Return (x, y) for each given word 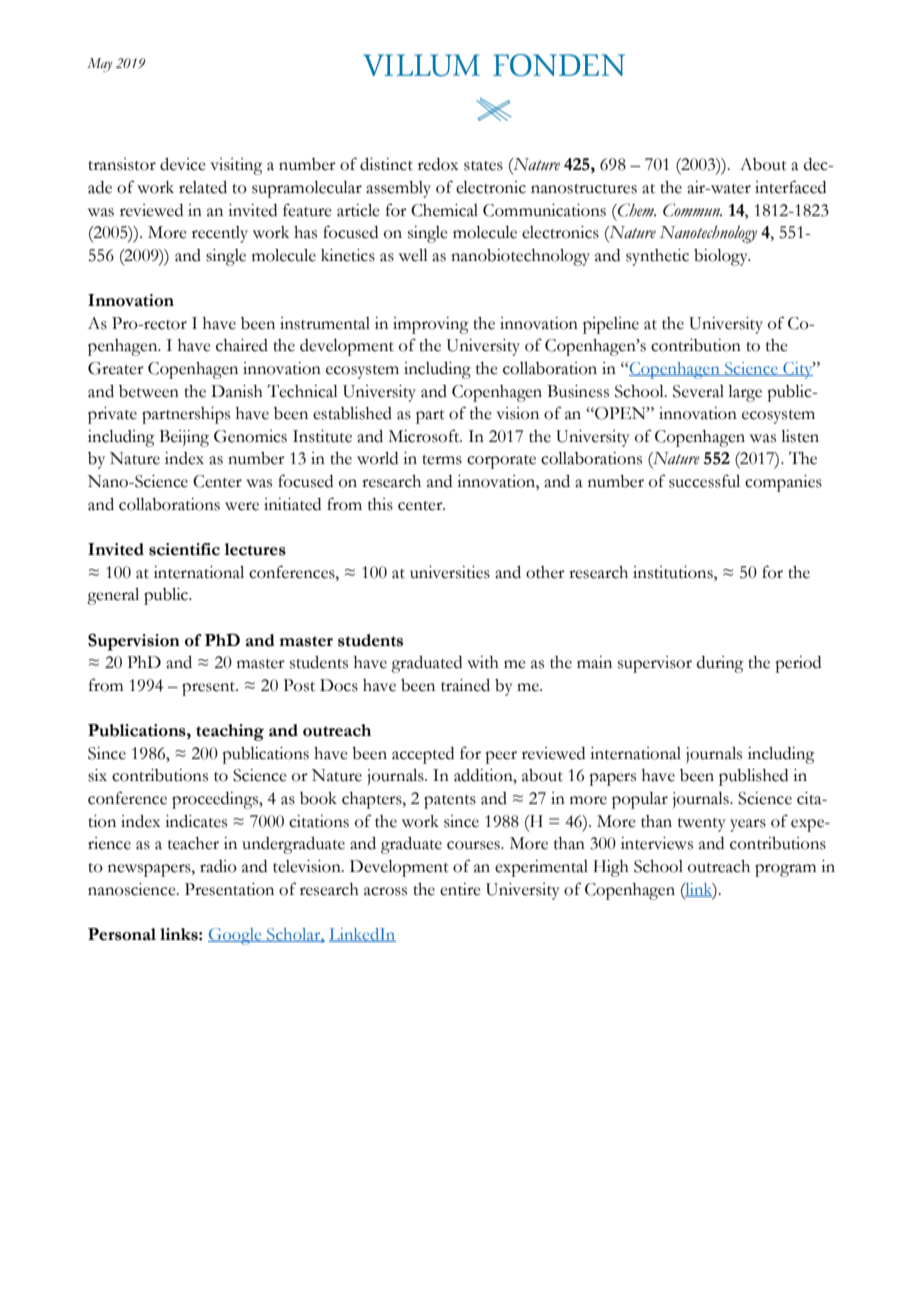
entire (460, 889)
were (242, 506)
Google (236, 936)
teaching (230, 732)
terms (442, 460)
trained (465, 685)
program (785, 870)
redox (438, 164)
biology (722, 257)
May (99, 65)
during (720, 664)
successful (704, 481)
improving (431, 325)
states (483, 166)
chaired (242, 345)
